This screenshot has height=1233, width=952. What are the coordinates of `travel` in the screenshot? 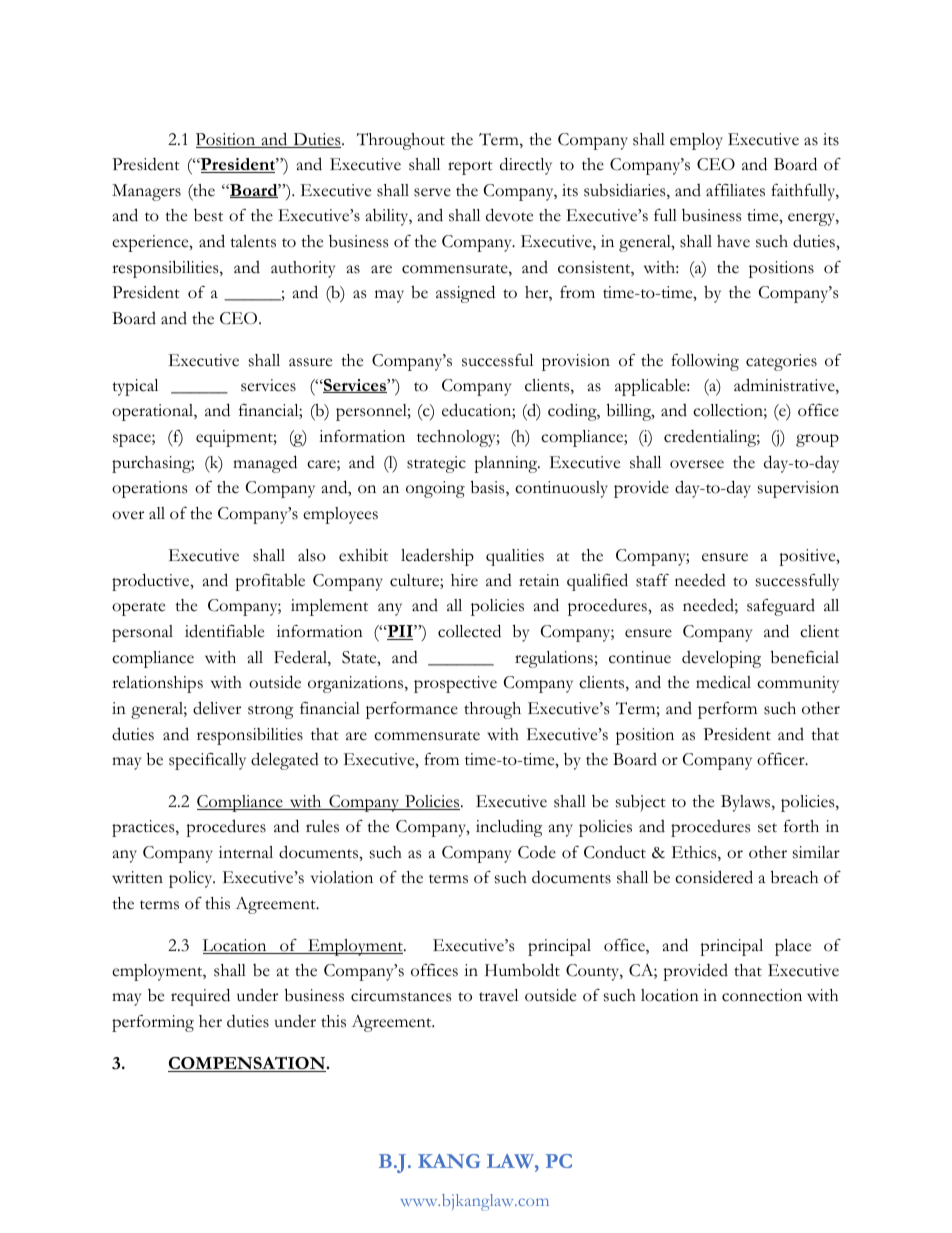 It's located at (498, 995).
